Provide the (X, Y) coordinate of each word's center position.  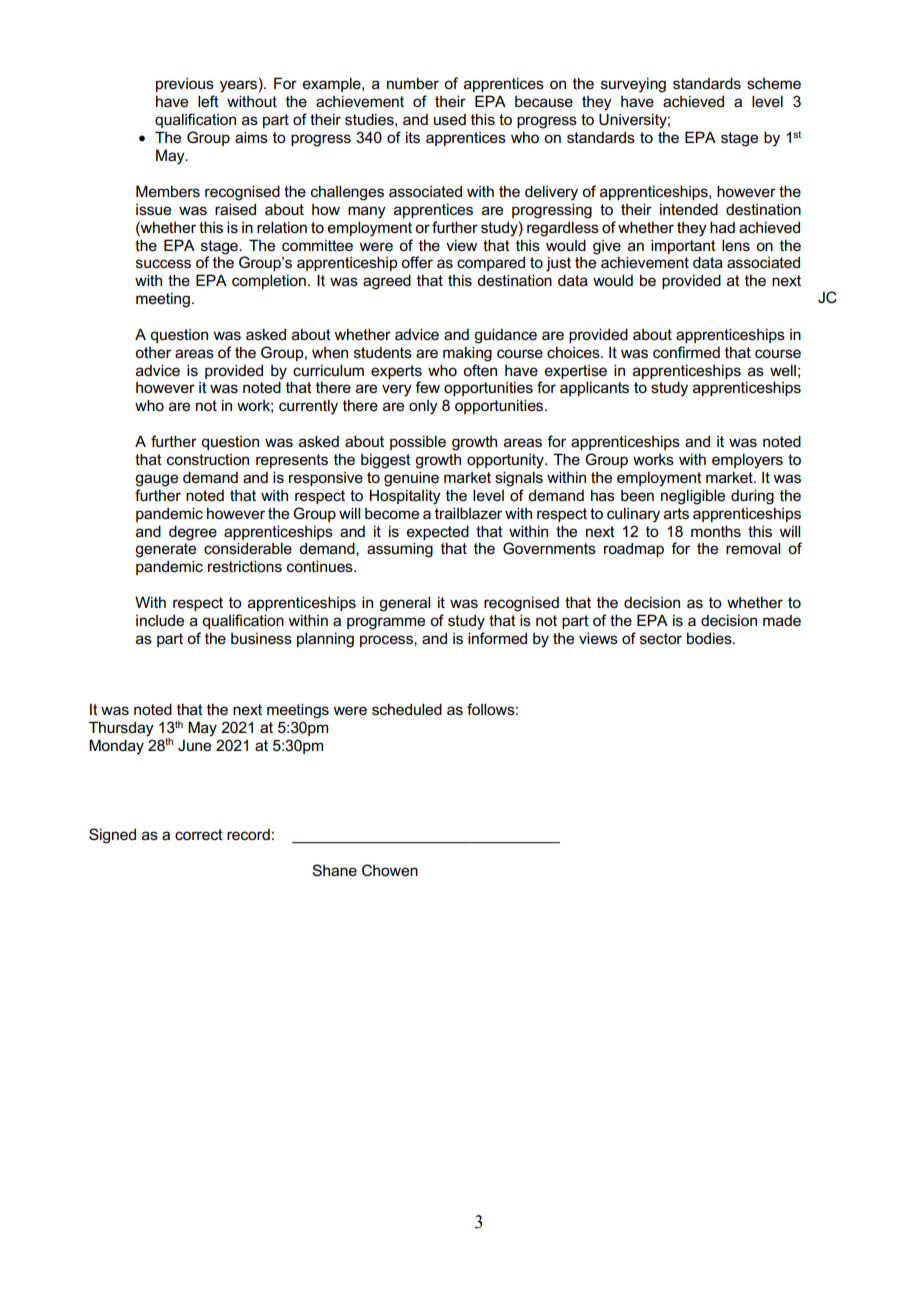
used (450, 119)
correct (199, 834)
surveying (633, 85)
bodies (710, 638)
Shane (334, 870)
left (208, 101)
